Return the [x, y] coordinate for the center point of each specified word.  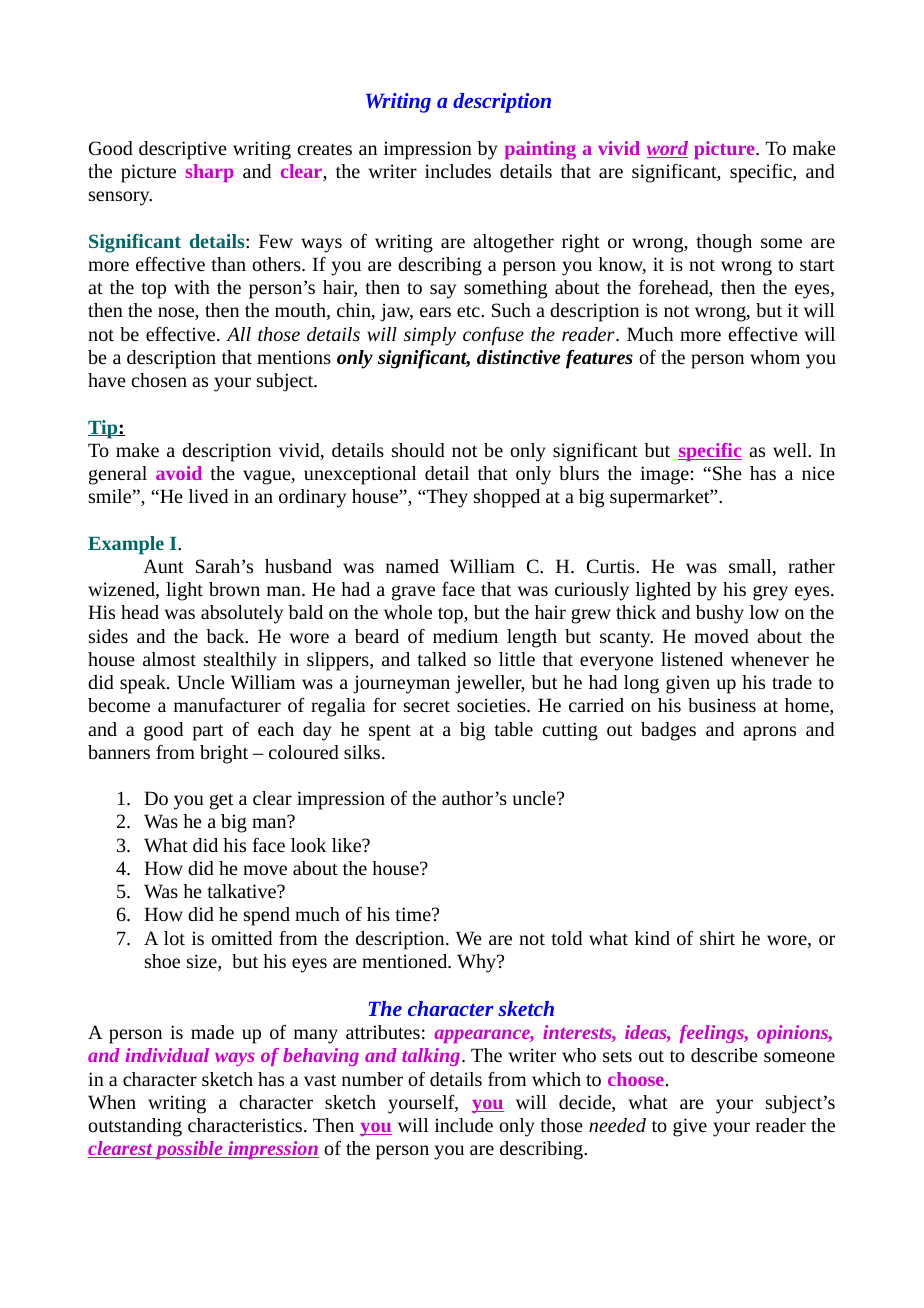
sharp [209, 173]
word [667, 149]
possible [189, 1150]
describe [724, 1055]
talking [431, 1057]
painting [540, 150]
